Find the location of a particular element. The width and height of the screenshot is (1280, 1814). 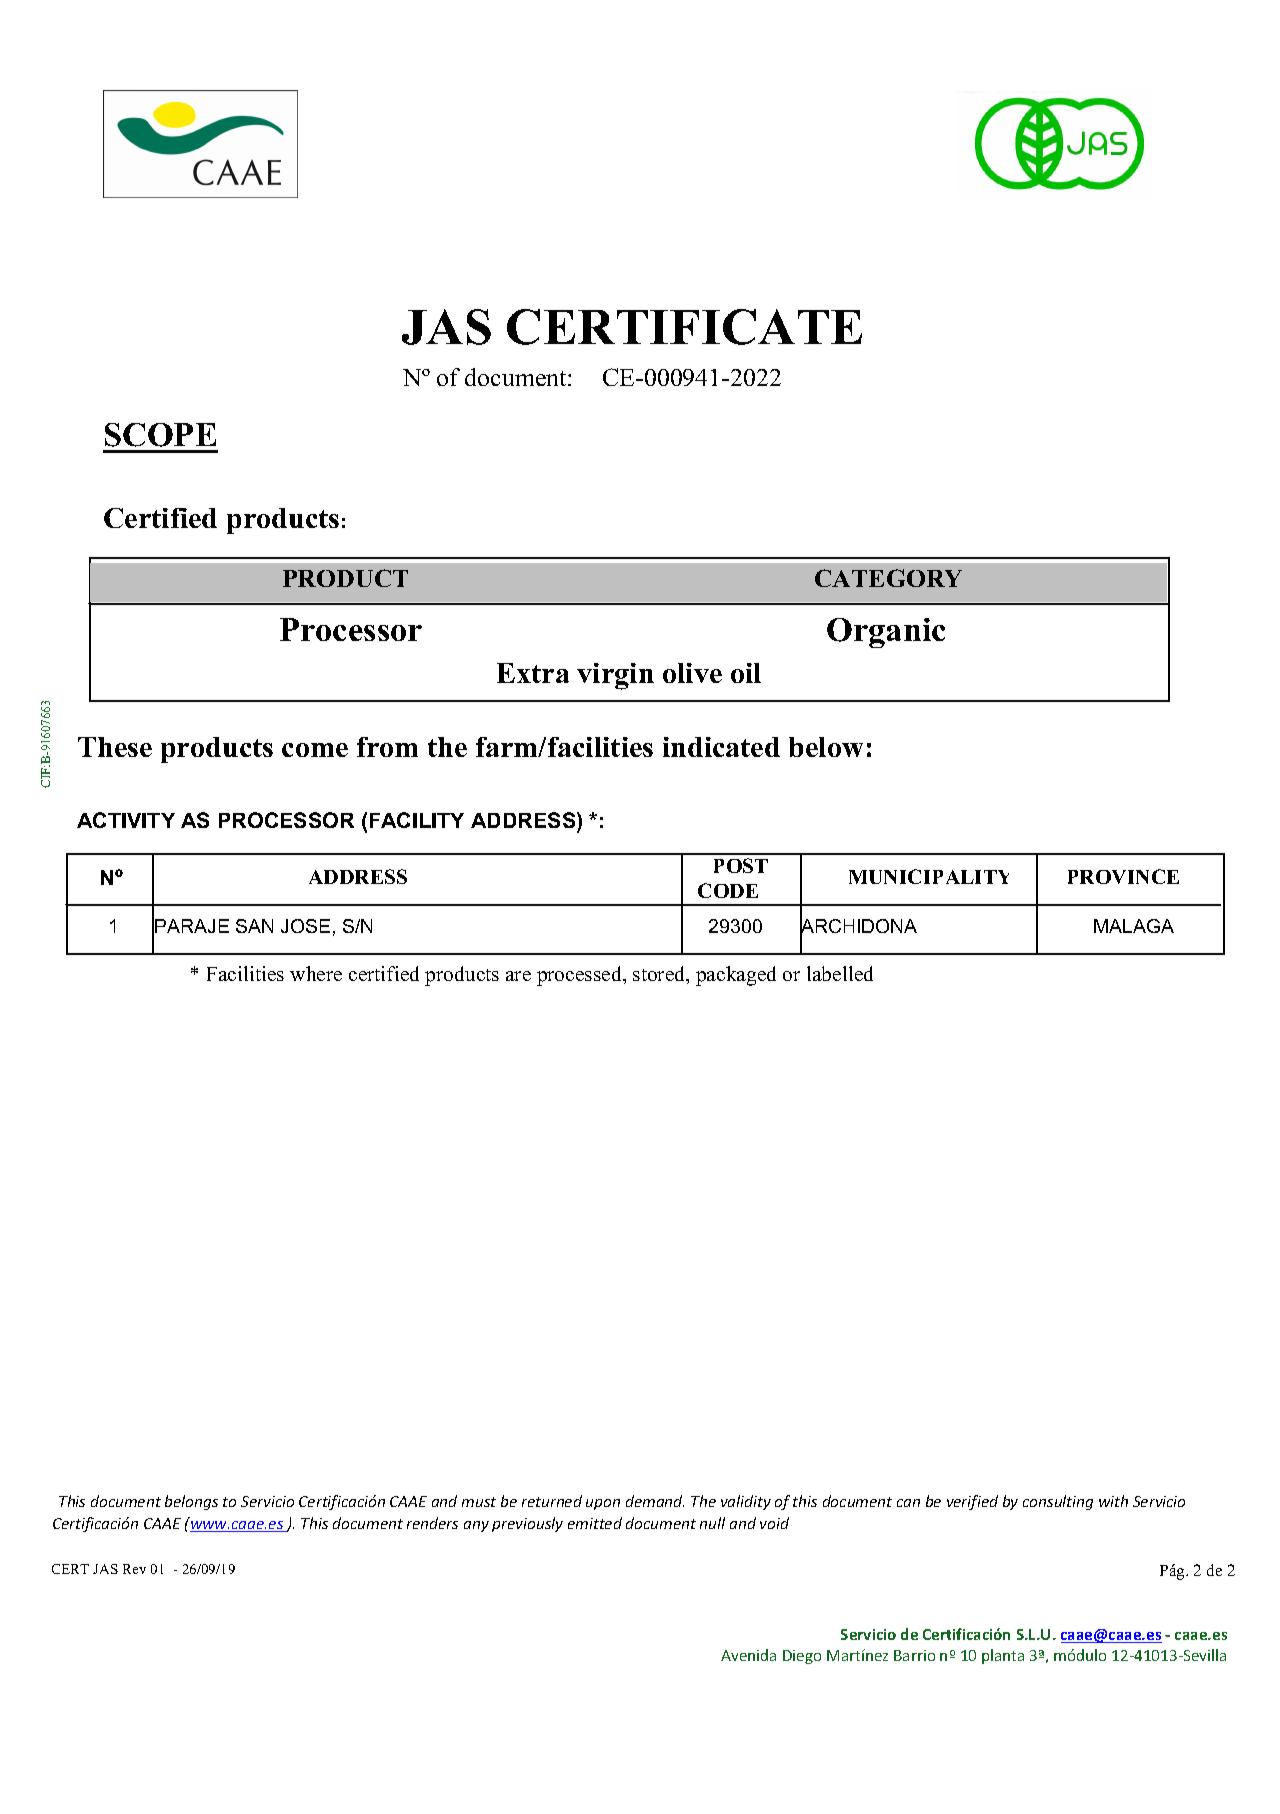

Organic is located at coordinates (886, 633).
